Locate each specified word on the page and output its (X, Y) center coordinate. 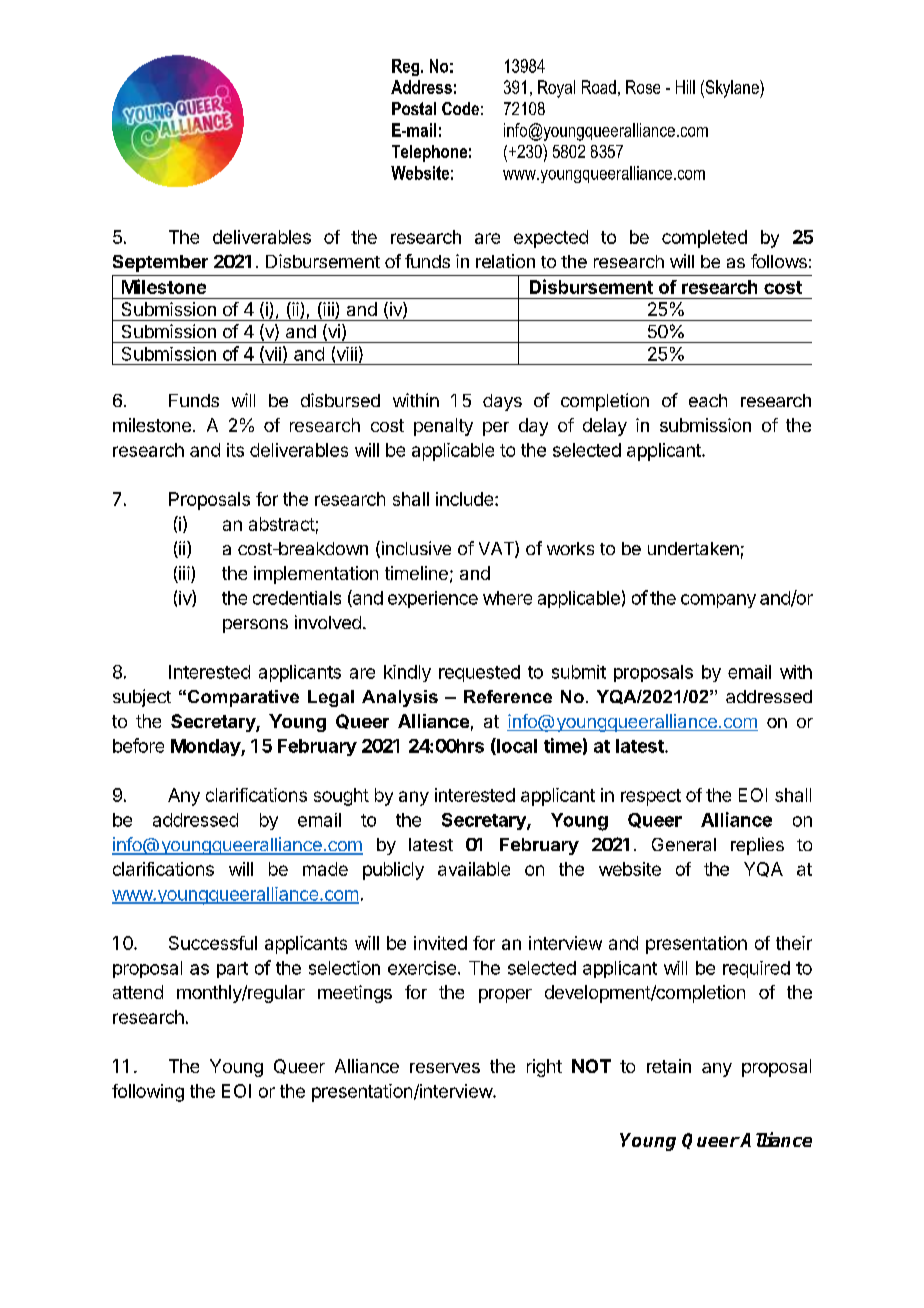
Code (460, 108)
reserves (445, 1068)
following (148, 1093)
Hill (685, 87)
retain (669, 1066)
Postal (414, 108)
